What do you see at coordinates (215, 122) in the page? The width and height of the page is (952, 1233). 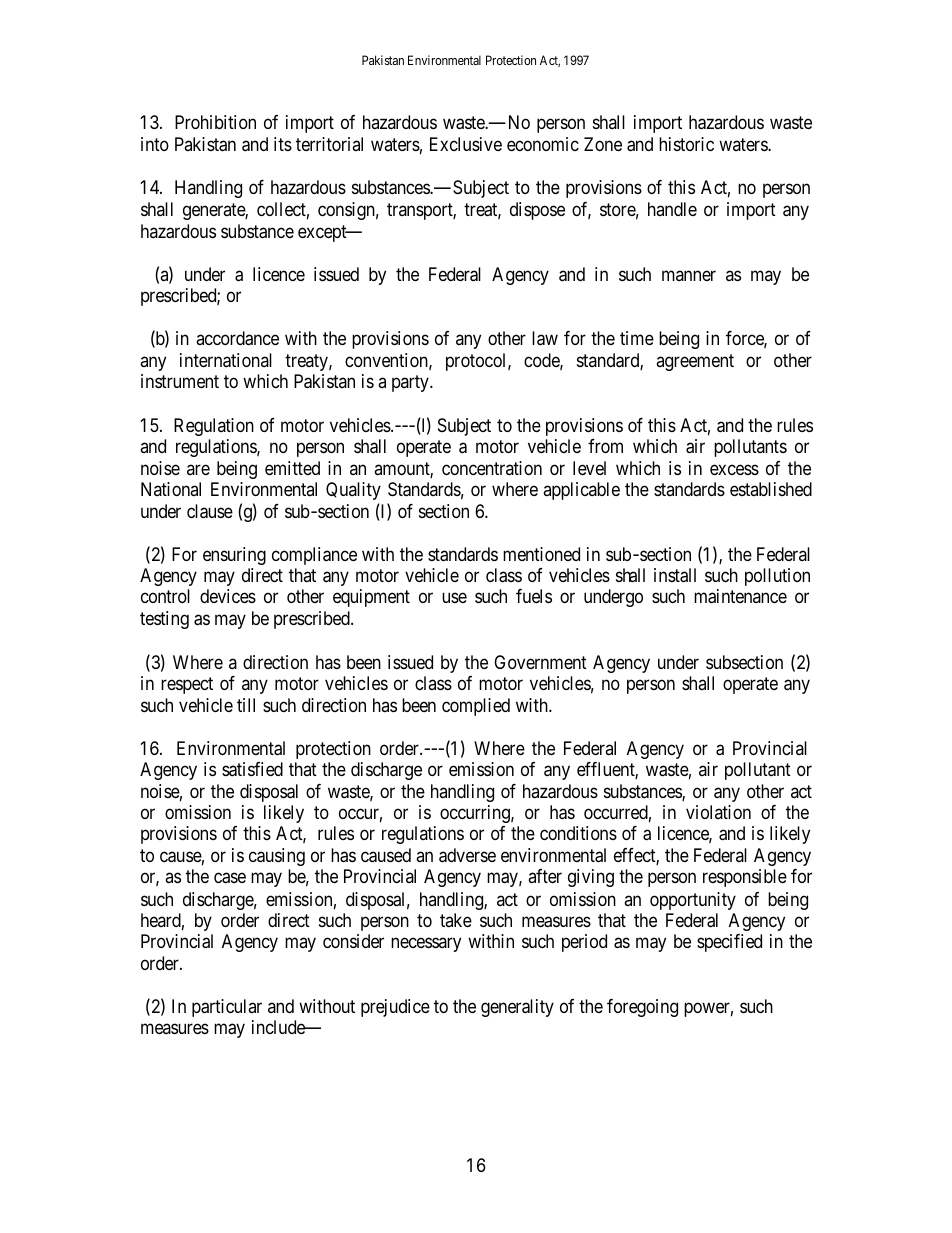 I see `Prohibition` at bounding box center [215, 122].
